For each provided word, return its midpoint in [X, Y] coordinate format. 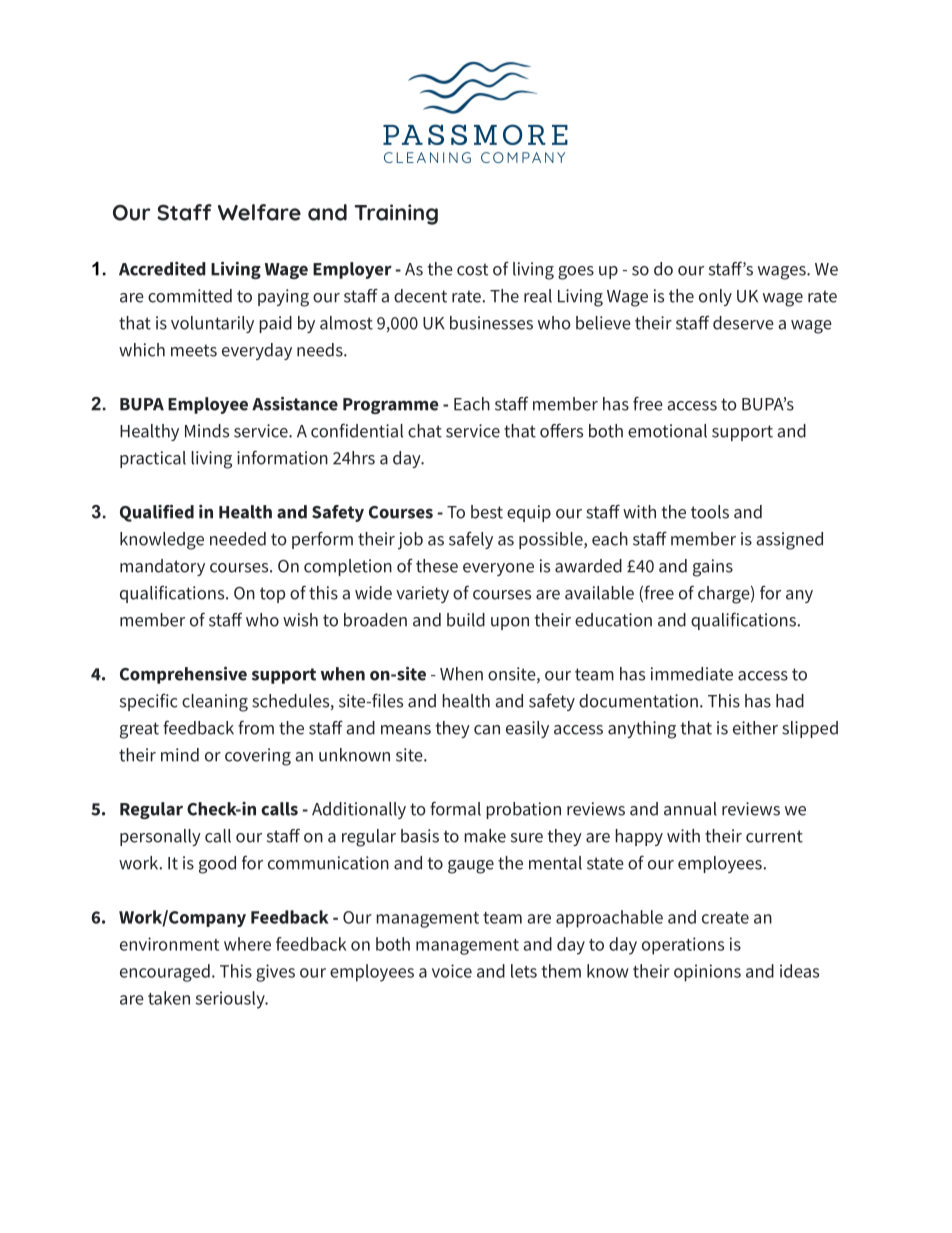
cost [472, 269]
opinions [707, 973]
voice [452, 971]
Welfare [259, 212]
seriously [231, 1000]
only [715, 297]
